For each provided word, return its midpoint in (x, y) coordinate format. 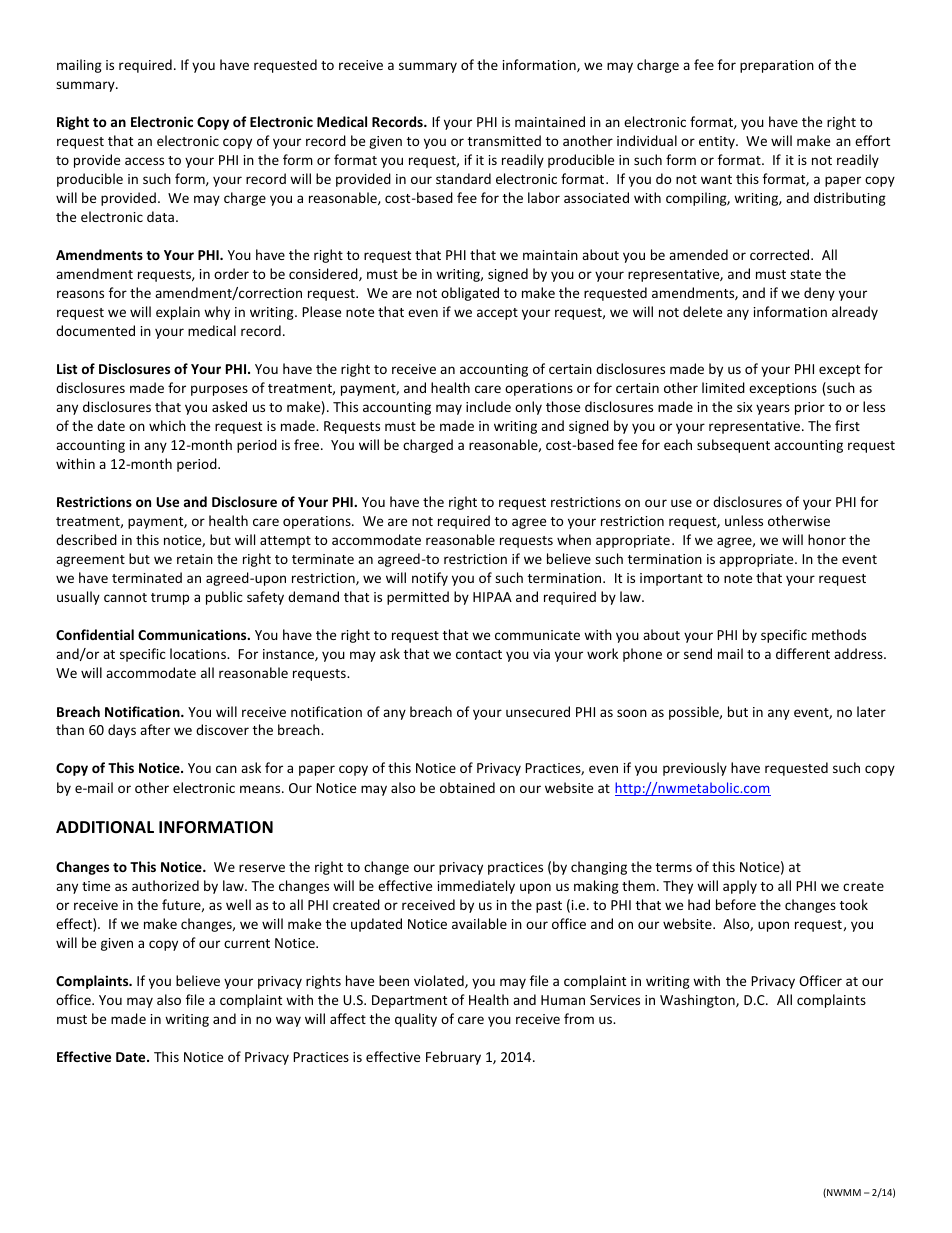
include (488, 406)
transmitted (504, 140)
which (167, 425)
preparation (777, 66)
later (871, 711)
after (155, 729)
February (453, 1058)
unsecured (538, 711)
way (288, 1021)
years (773, 409)
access (144, 161)
